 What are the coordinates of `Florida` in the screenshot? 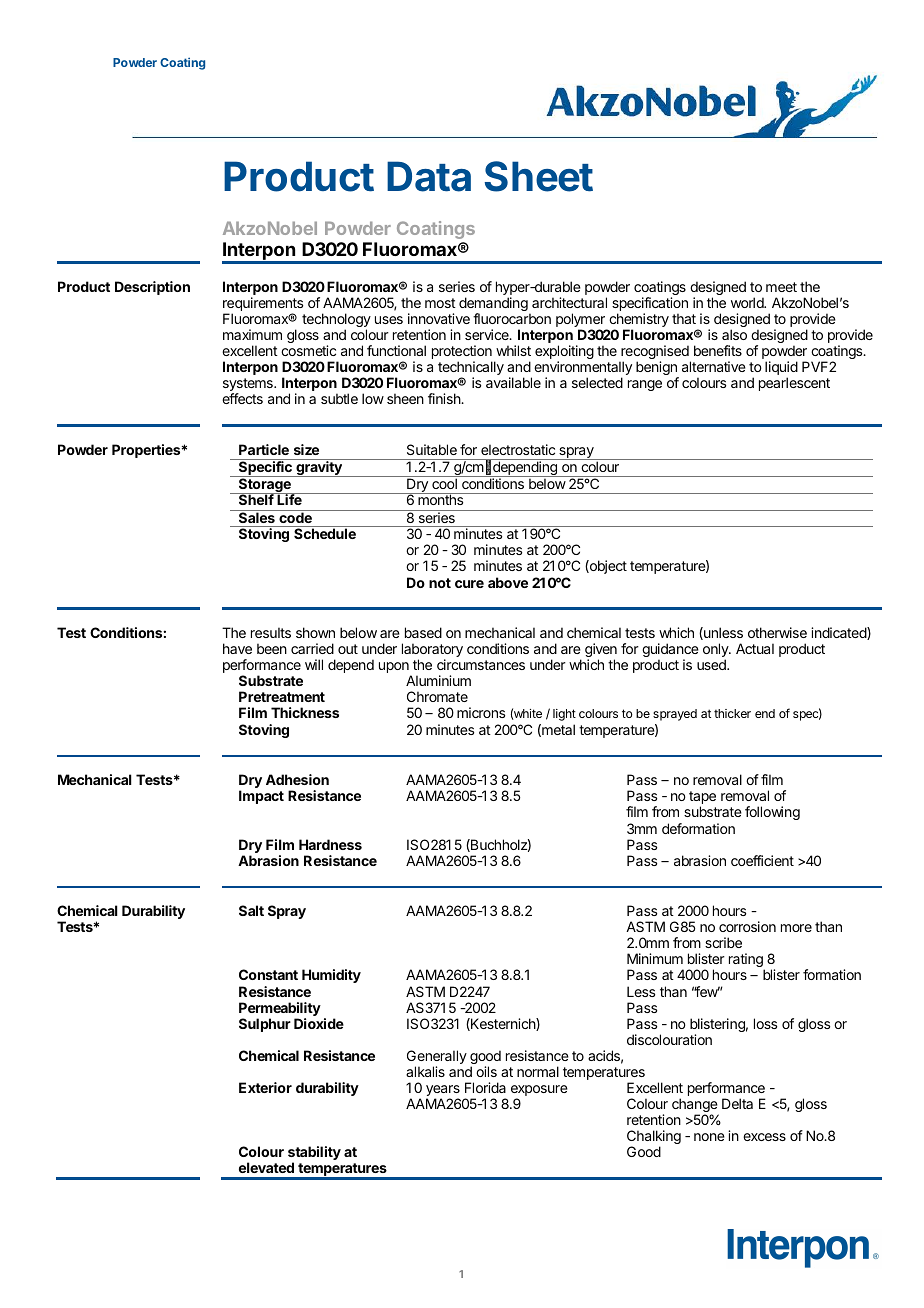 It's located at (485, 1087).
